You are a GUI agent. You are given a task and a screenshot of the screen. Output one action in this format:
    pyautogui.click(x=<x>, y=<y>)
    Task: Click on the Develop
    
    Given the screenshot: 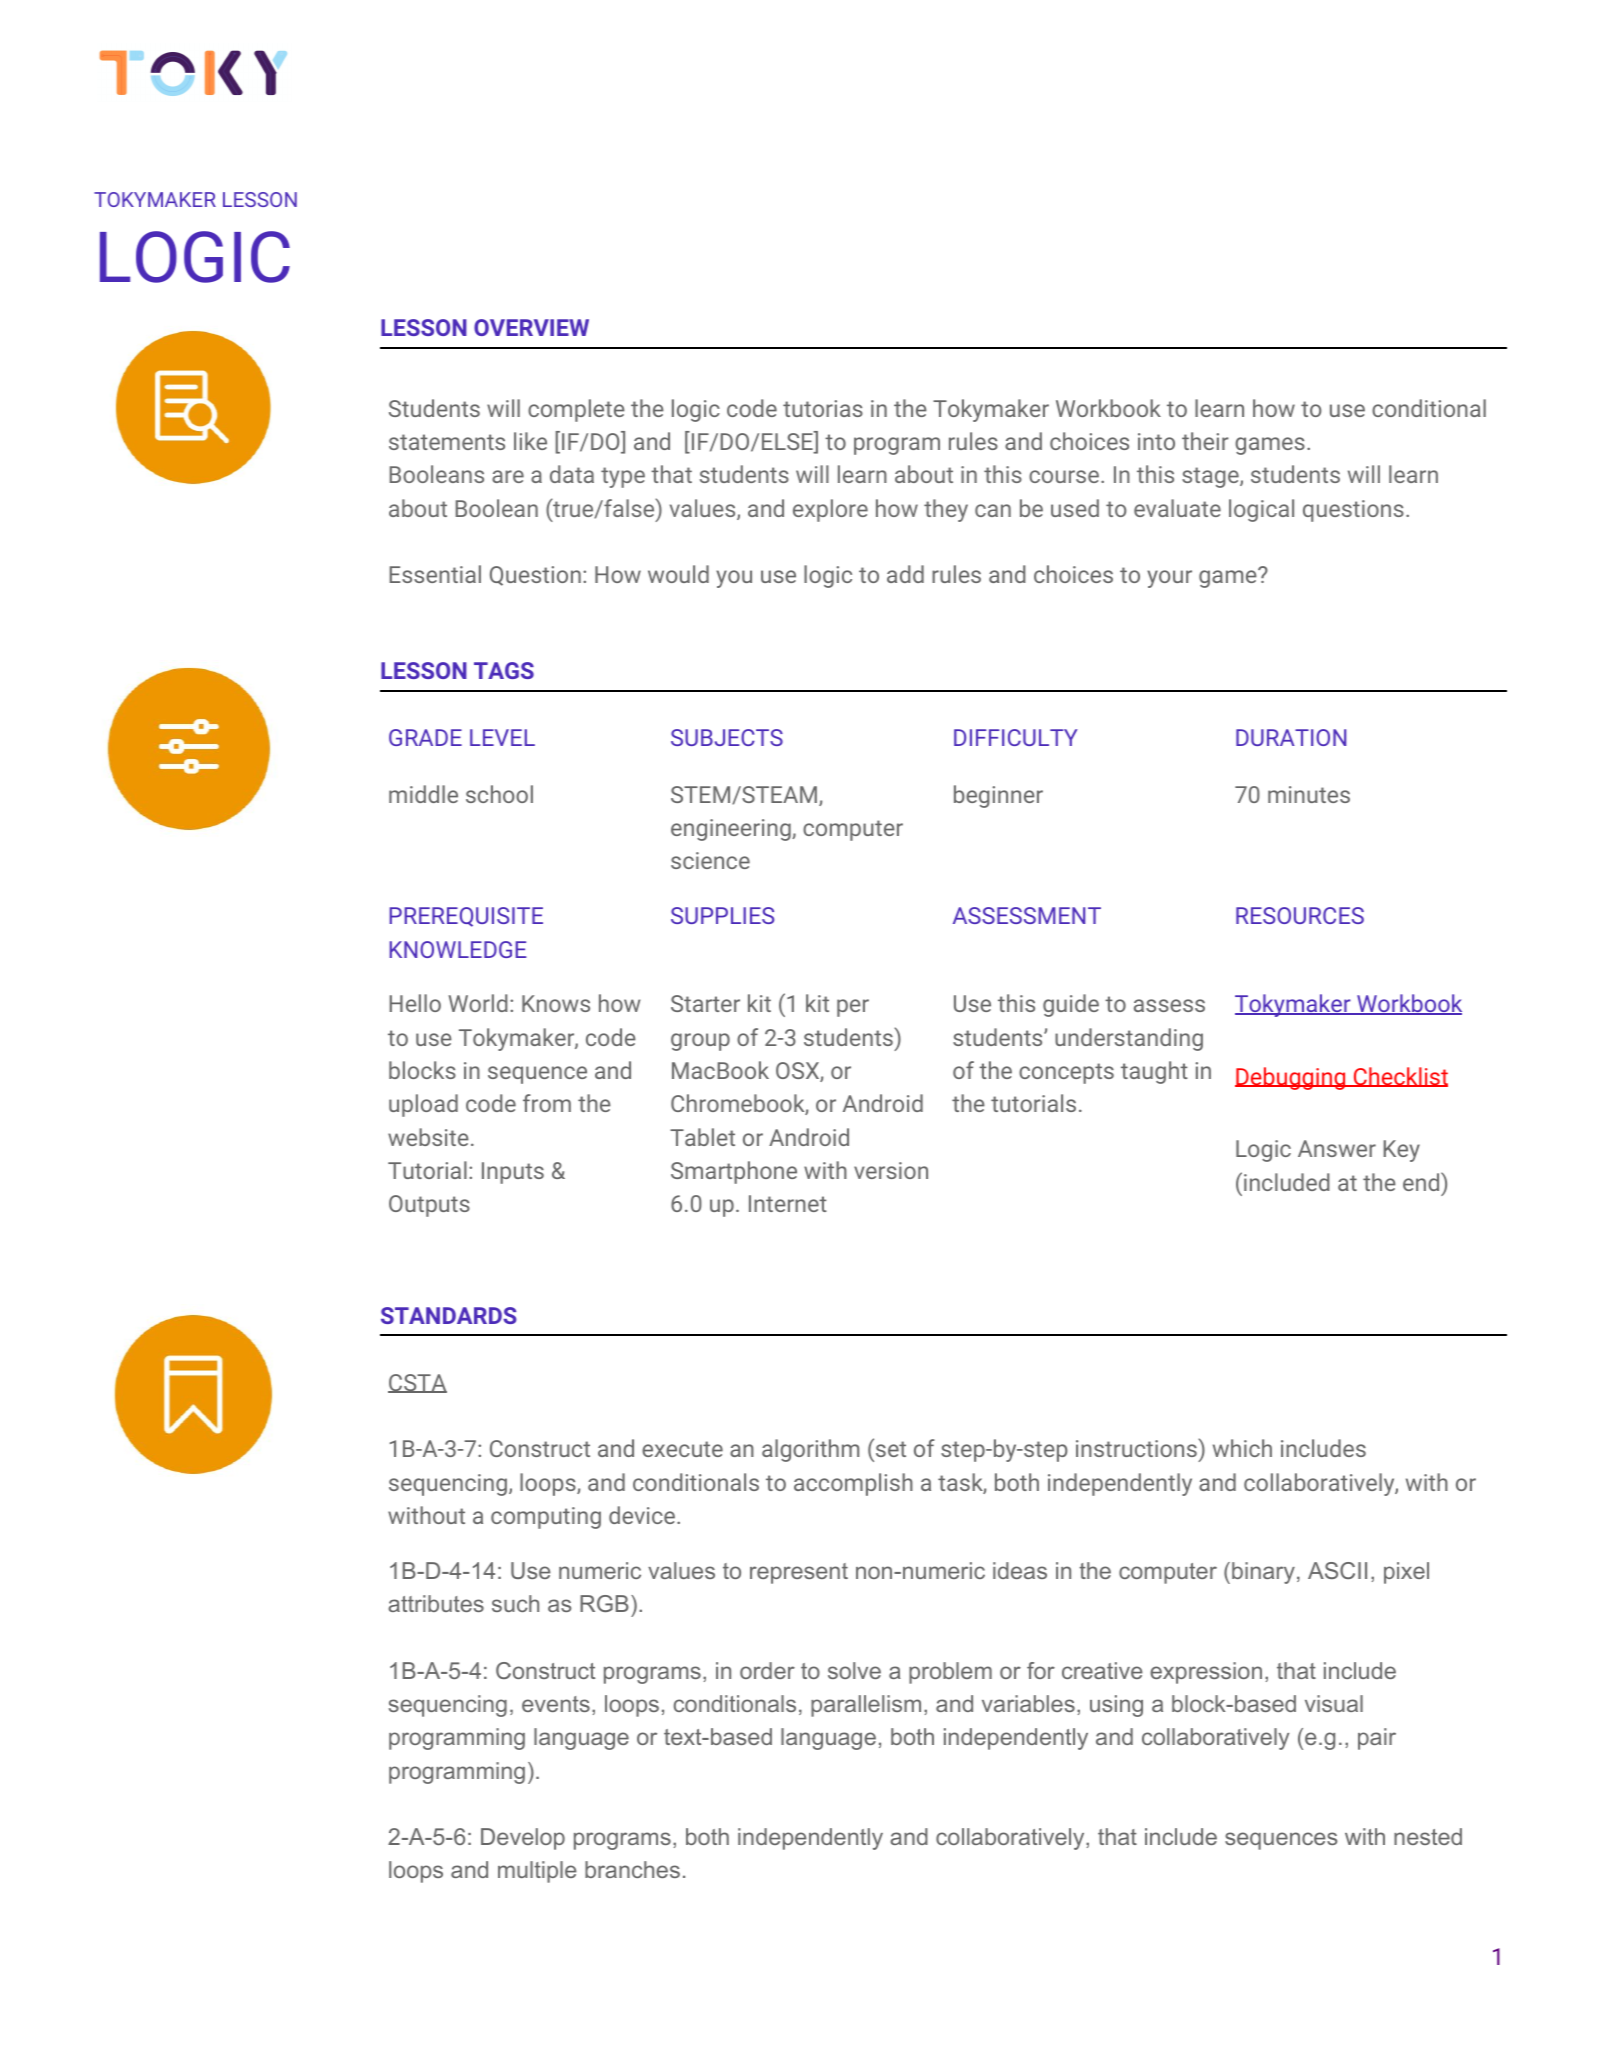 What is the action you would take?
    pyautogui.click(x=523, y=1839)
